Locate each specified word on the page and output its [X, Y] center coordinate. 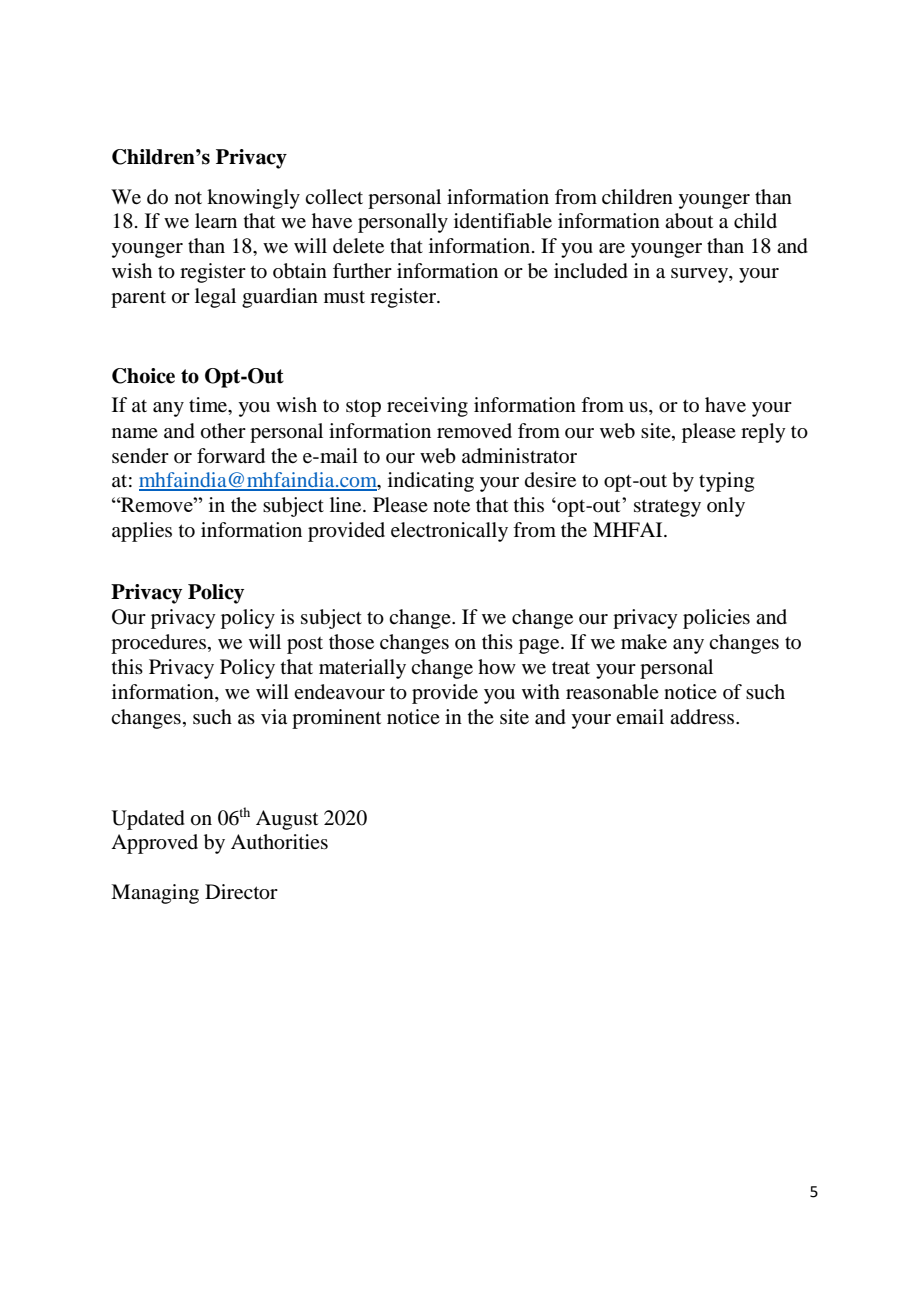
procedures [158, 644]
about [689, 221]
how [497, 667]
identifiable [503, 221]
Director [241, 892]
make [644, 641]
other [223, 431]
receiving [427, 407]
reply [763, 433]
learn [216, 220]
